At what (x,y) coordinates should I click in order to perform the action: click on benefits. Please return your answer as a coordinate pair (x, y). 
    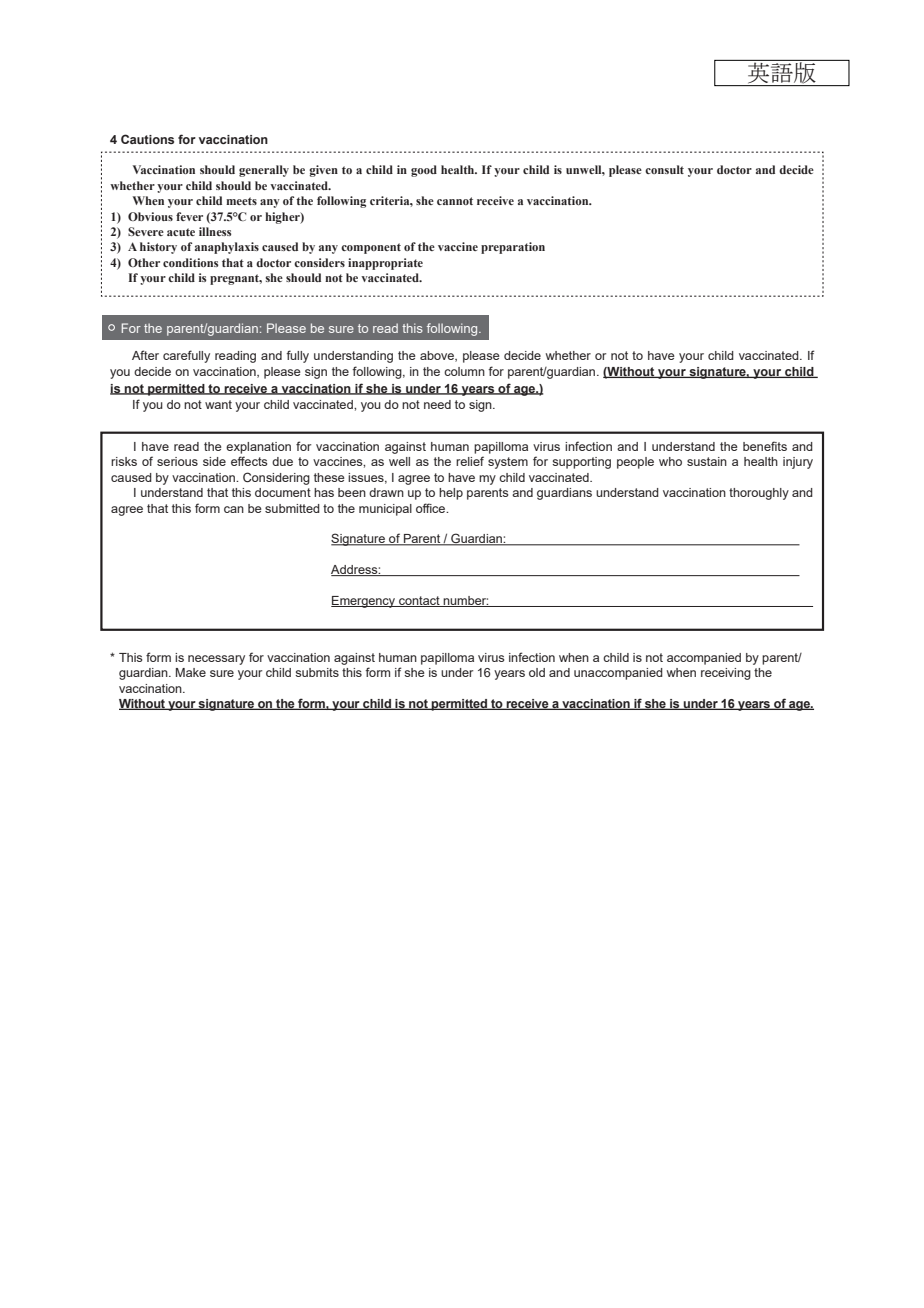
    Looking at the image, I should click on (765, 446).
